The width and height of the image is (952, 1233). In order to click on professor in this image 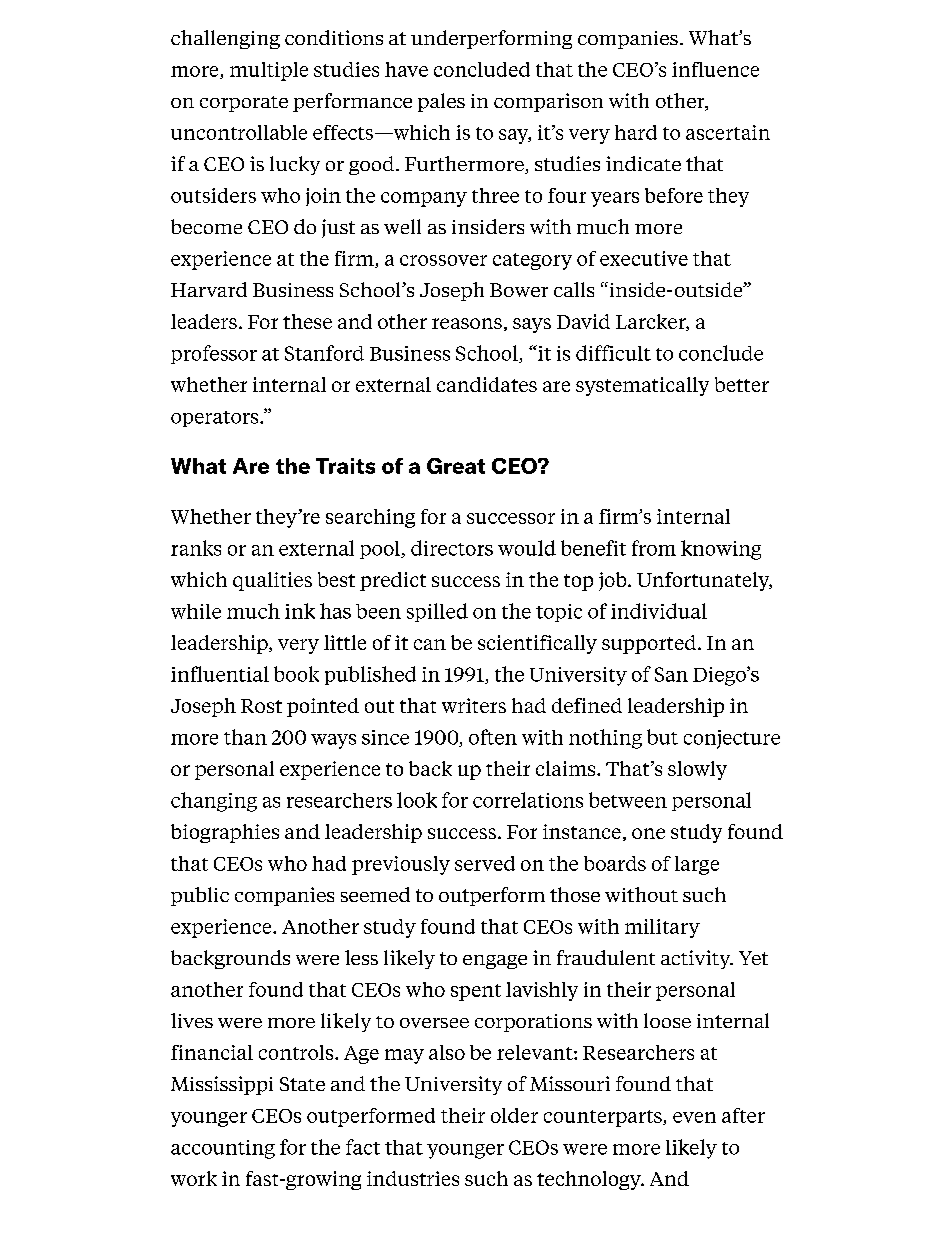, I will do `click(214, 354)`.
